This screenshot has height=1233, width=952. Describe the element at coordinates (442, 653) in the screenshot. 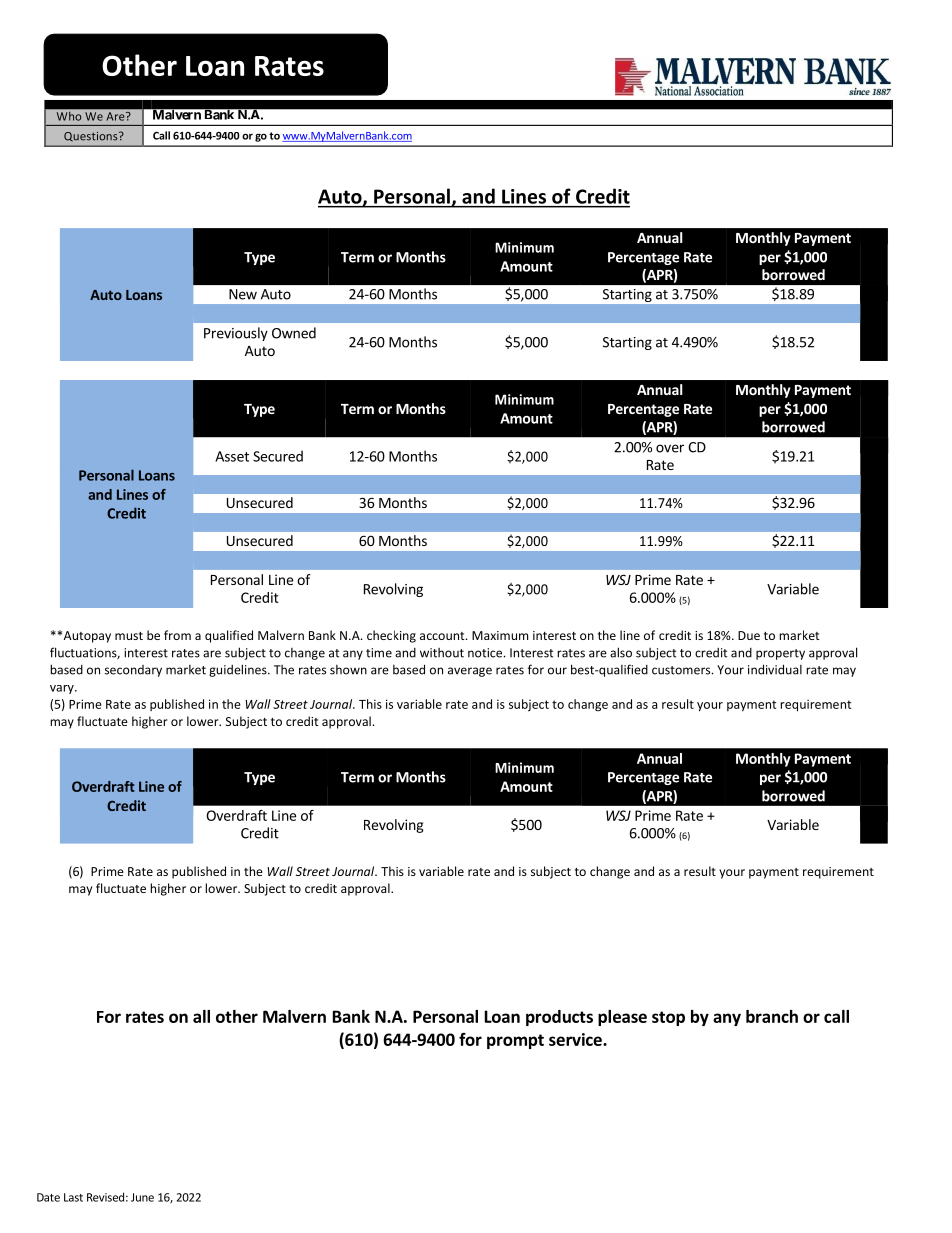

I see `without` at that location.
